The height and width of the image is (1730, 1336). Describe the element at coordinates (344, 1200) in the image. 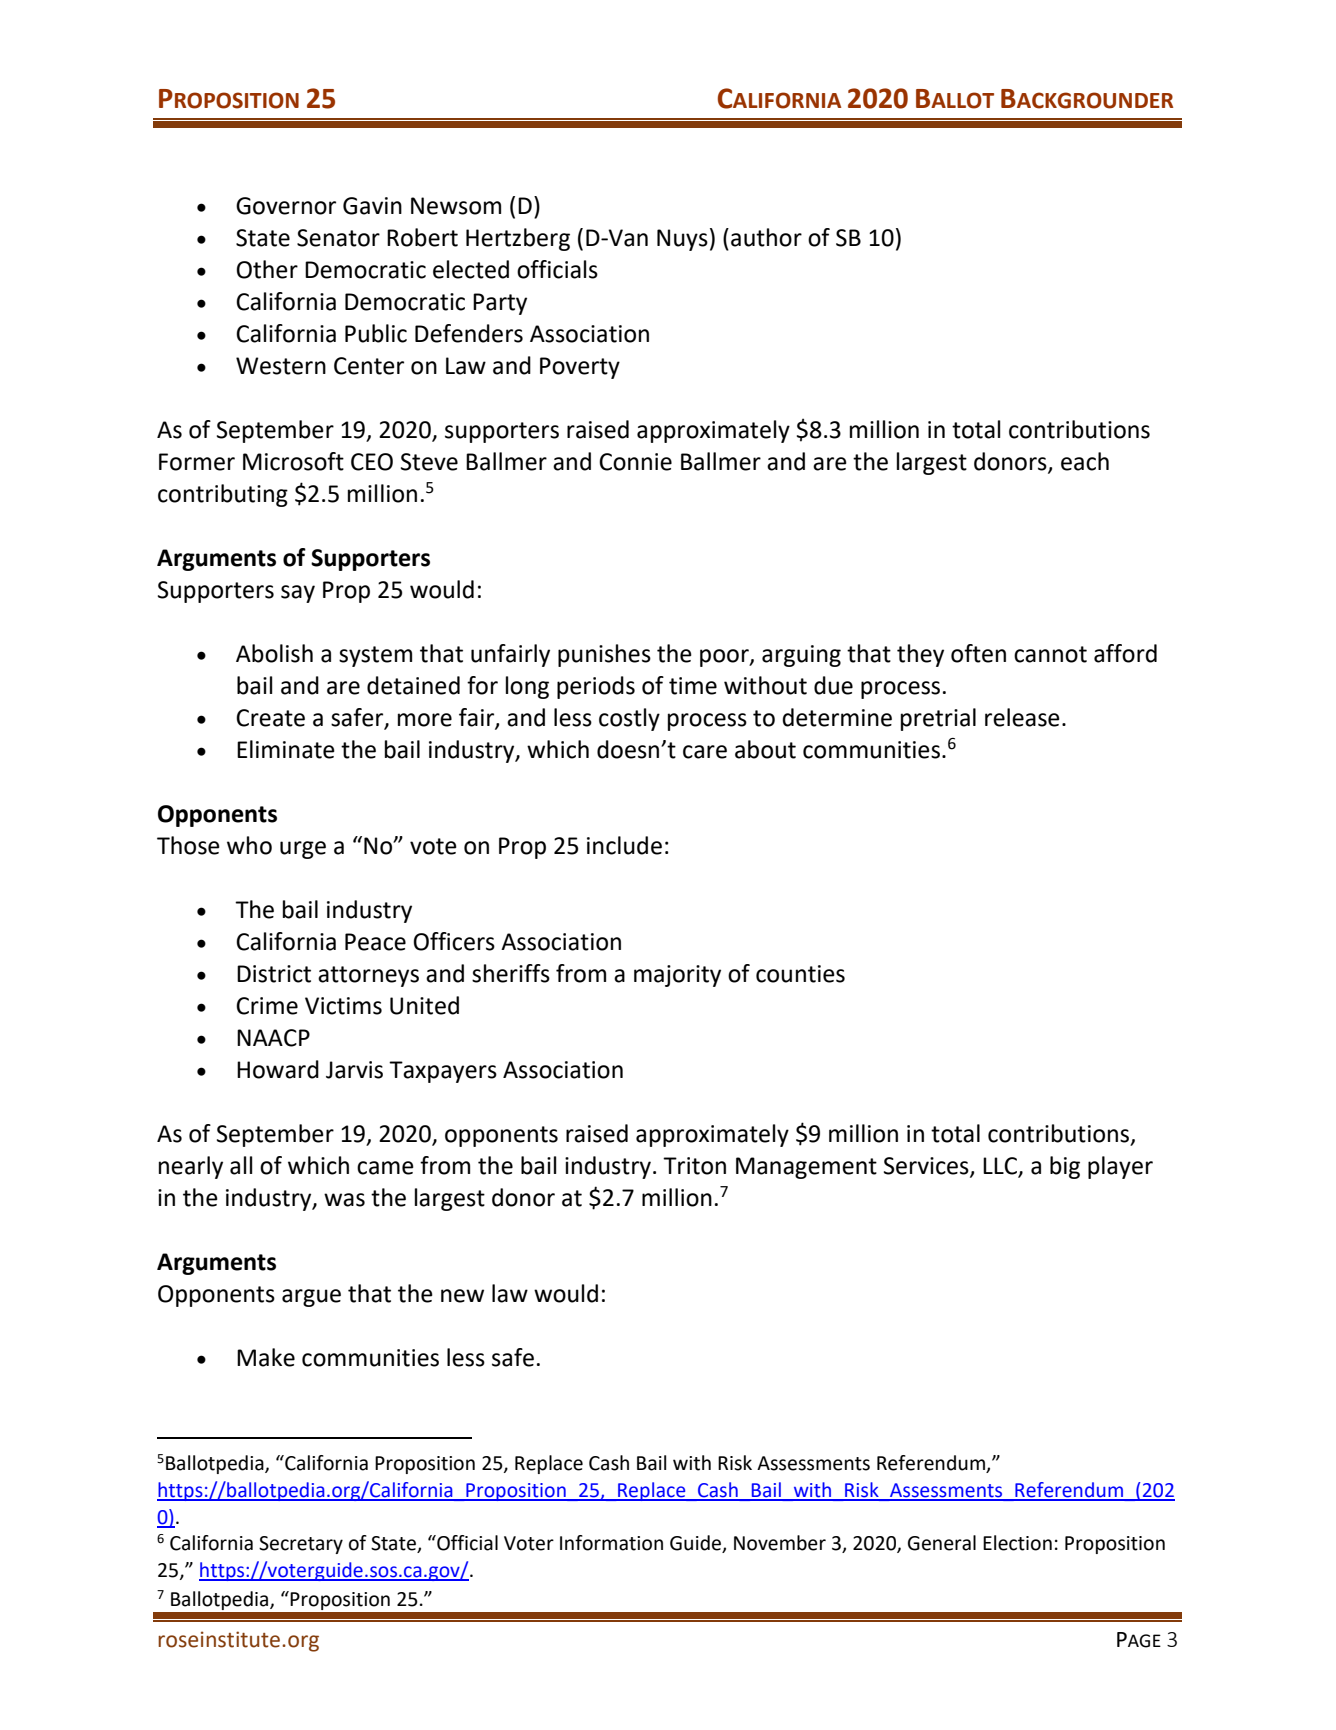

I see `was` at that location.
